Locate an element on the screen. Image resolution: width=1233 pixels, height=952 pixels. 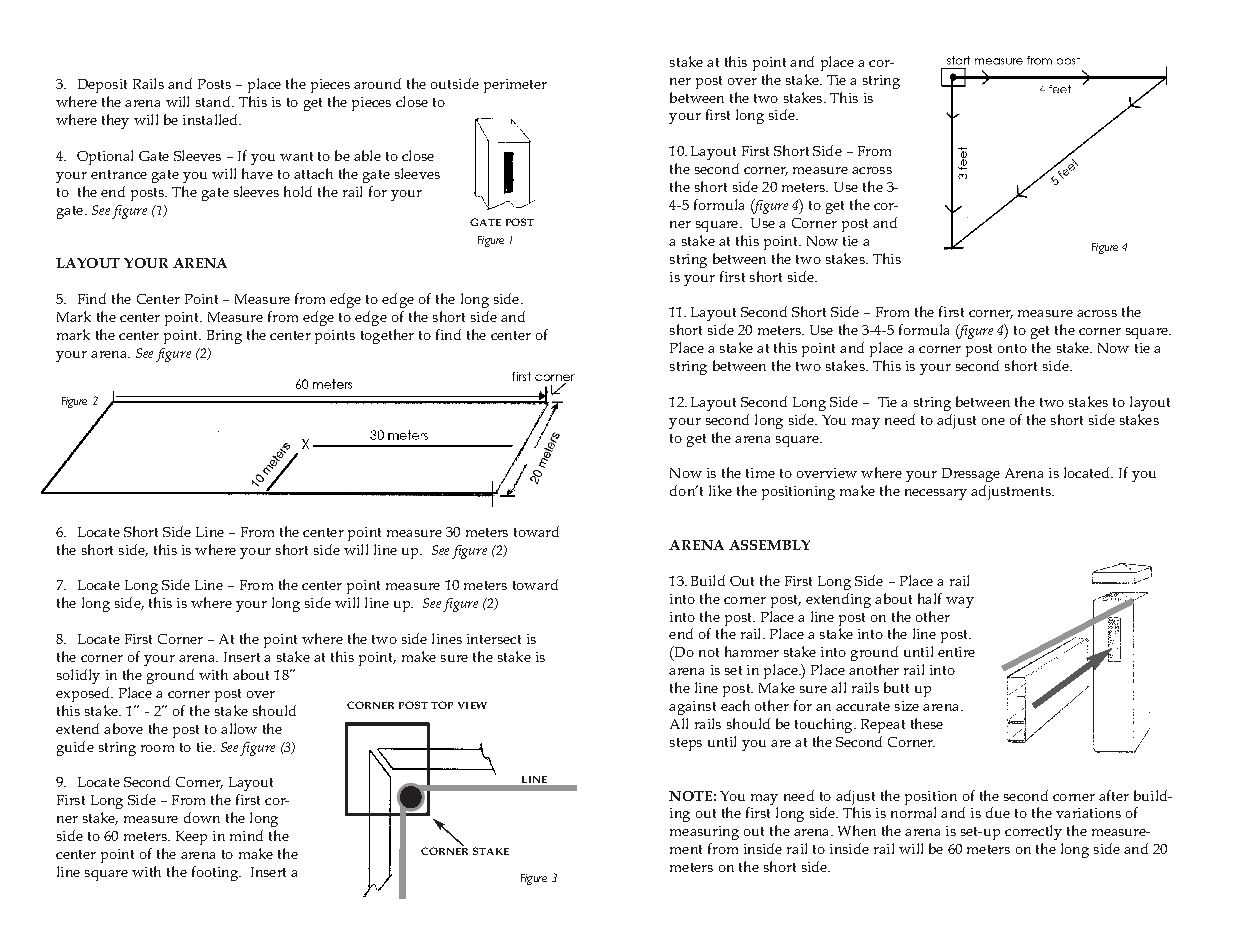
together is located at coordinates (387, 336).
